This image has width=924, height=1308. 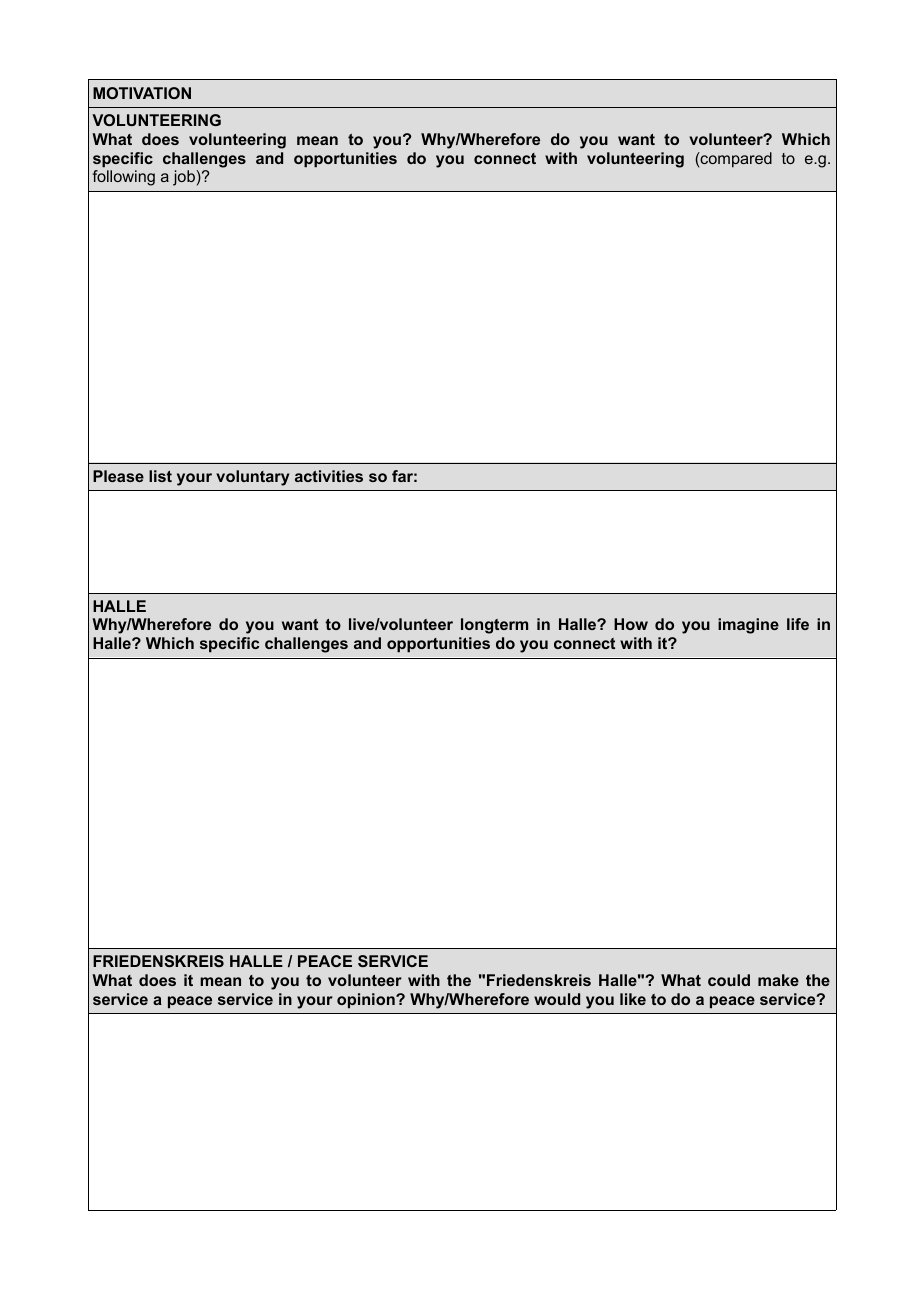 I want to click on job, so click(x=185, y=178).
